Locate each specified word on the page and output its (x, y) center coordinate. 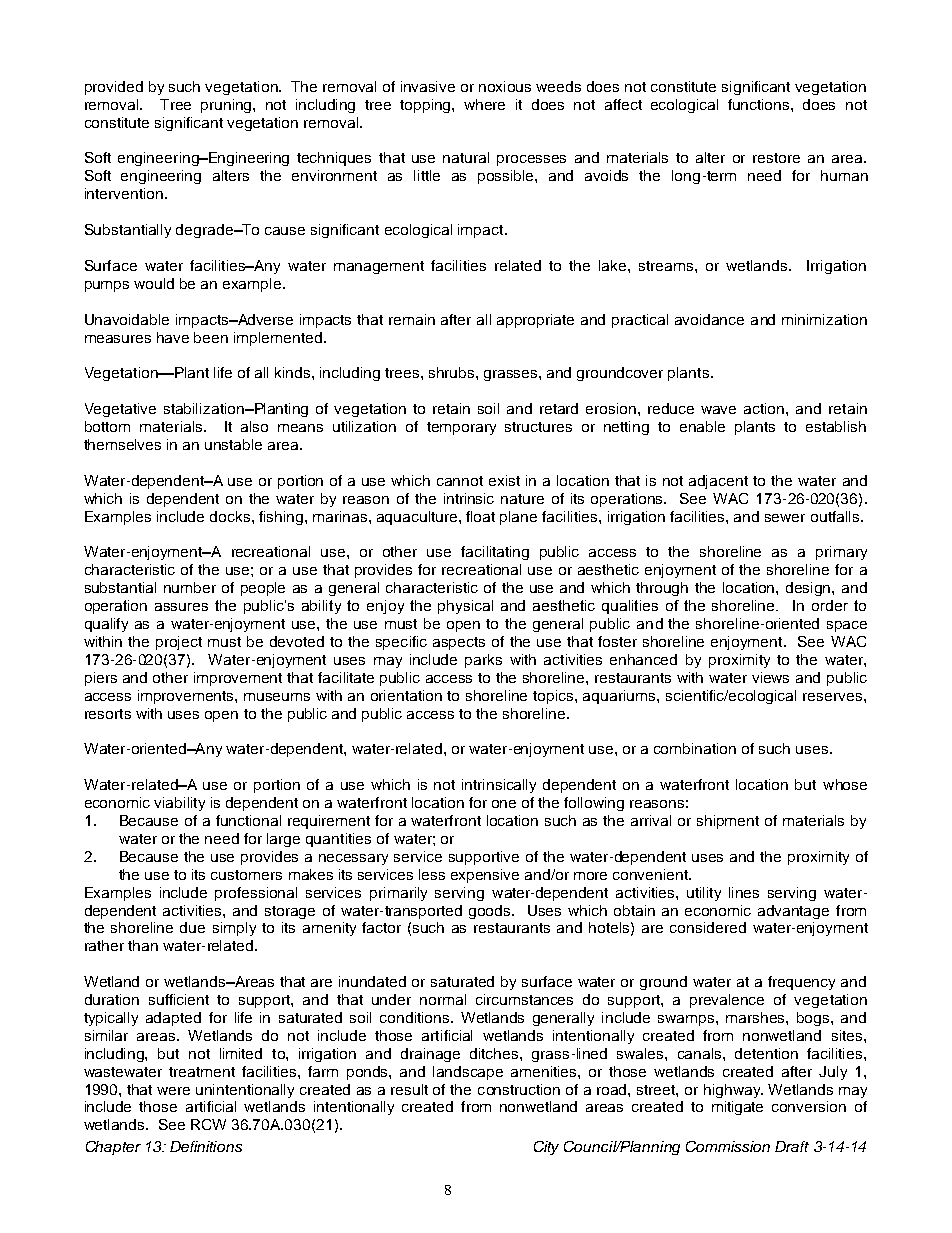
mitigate (737, 1108)
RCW (208, 1124)
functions (760, 104)
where (484, 104)
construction (519, 1089)
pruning (227, 106)
